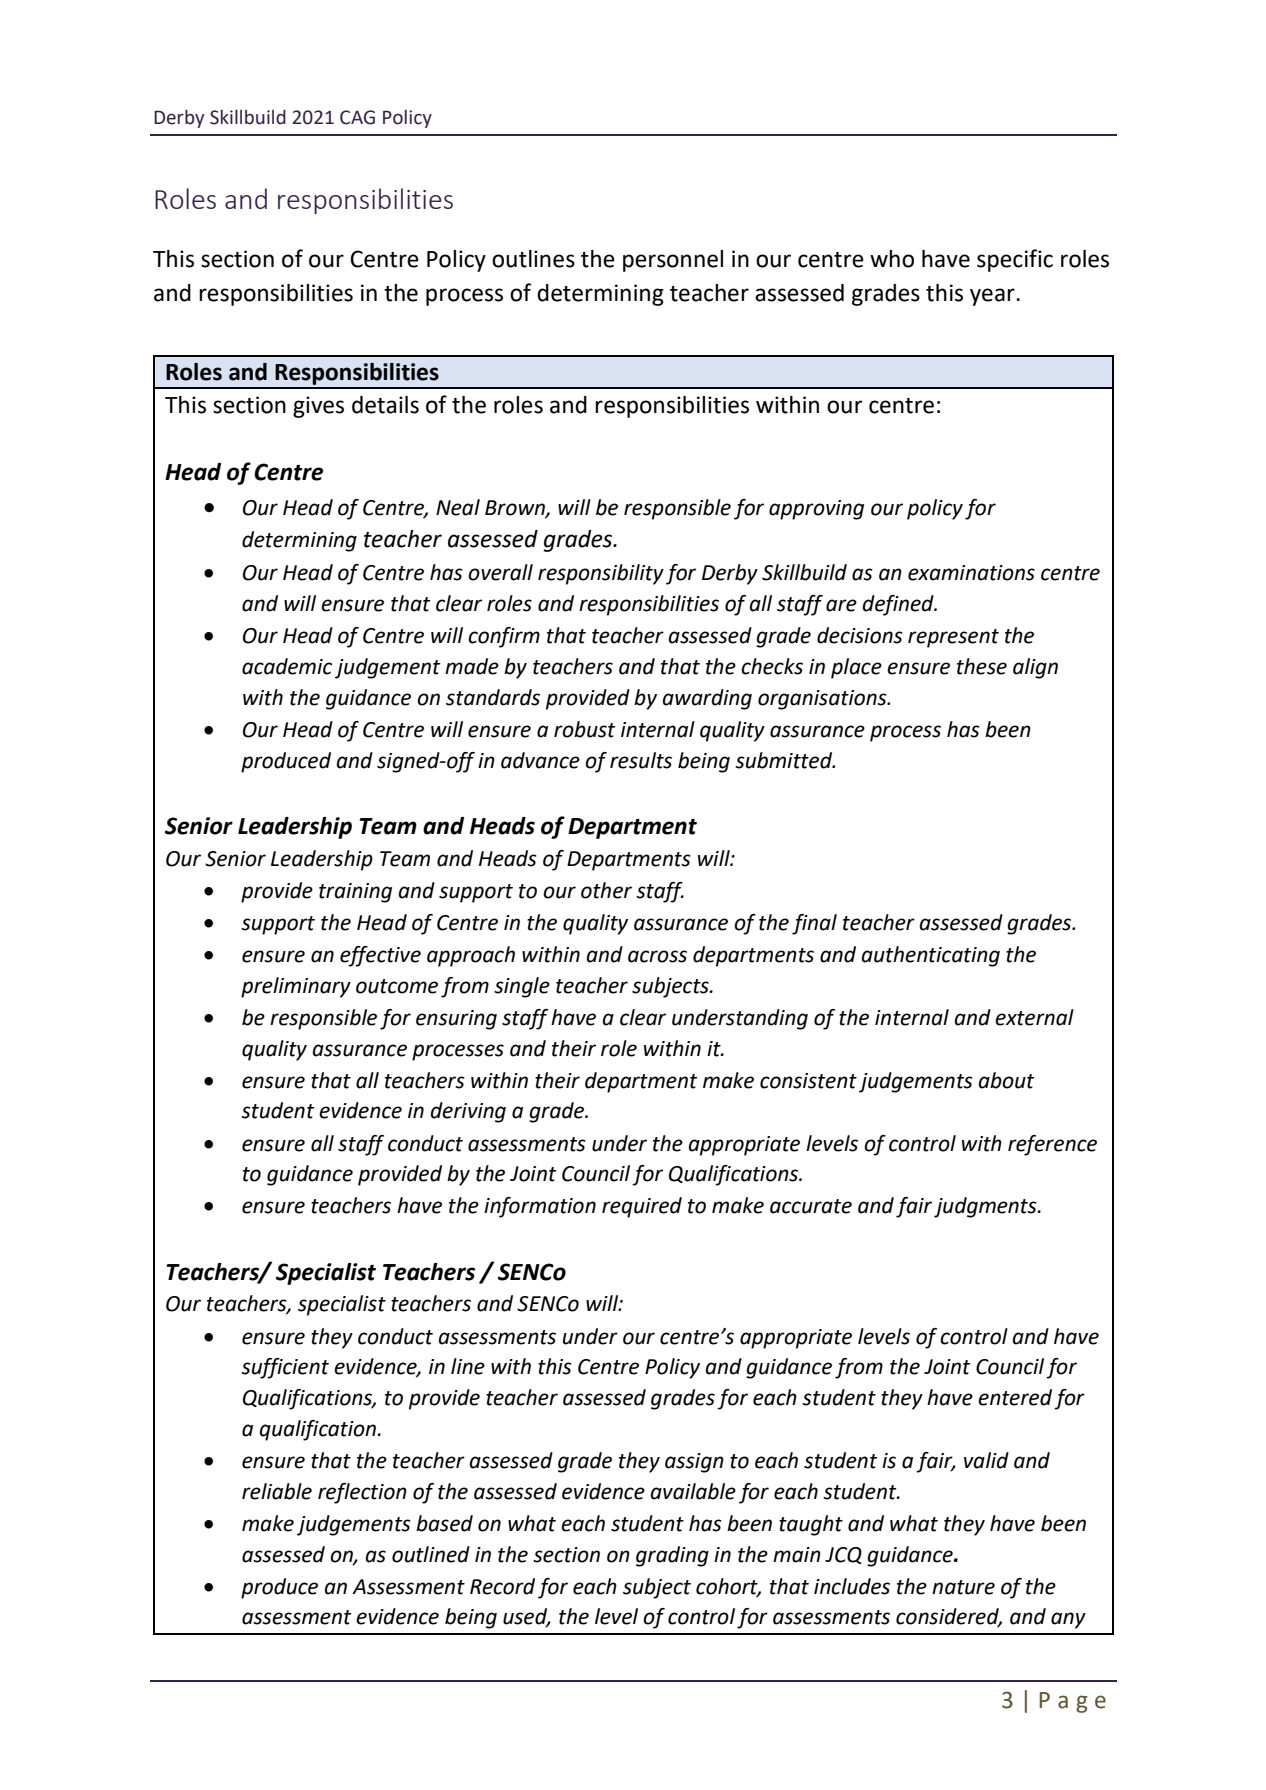  I want to click on examinations, so click(971, 573).
